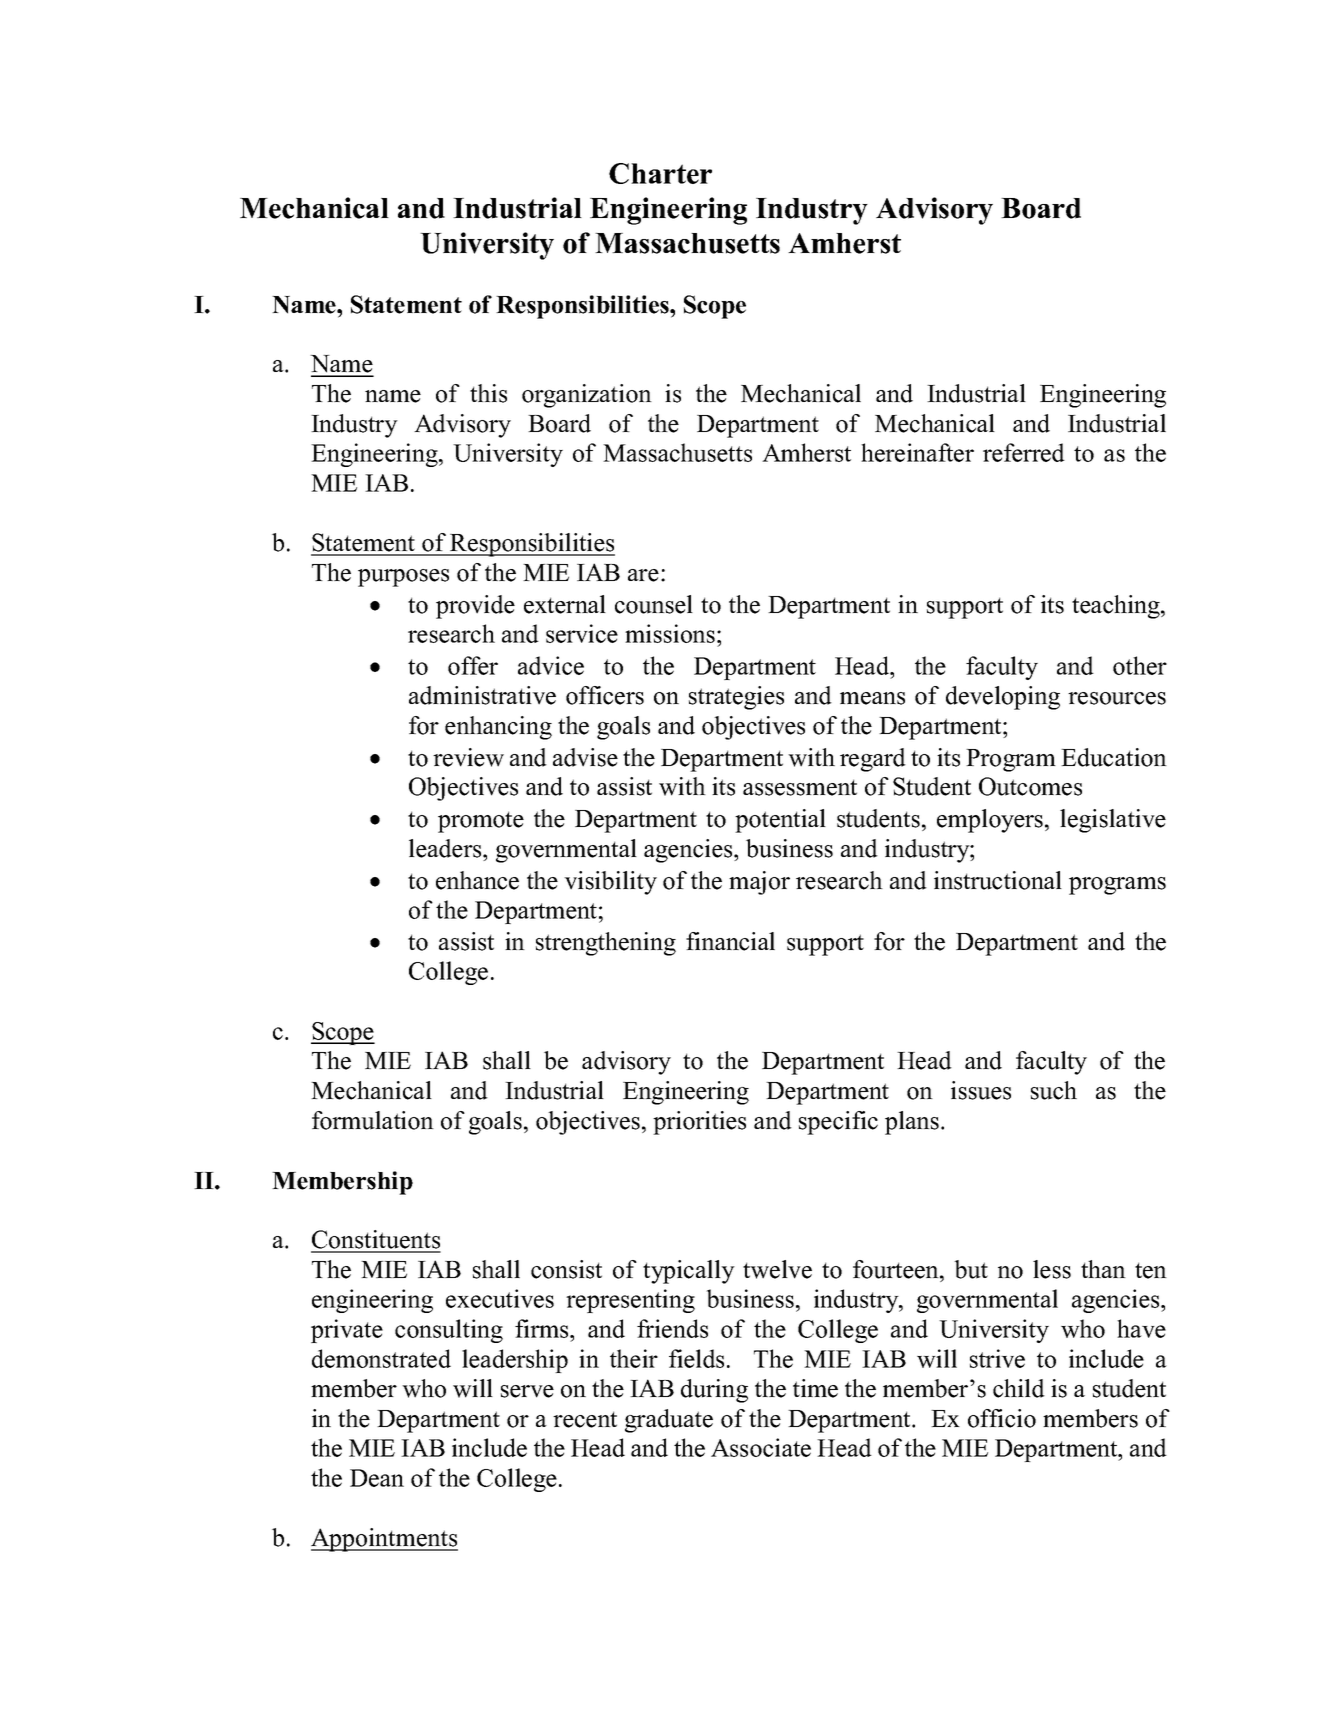 This screenshot has width=1322, height=1711. I want to click on referred, so click(1024, 452).
